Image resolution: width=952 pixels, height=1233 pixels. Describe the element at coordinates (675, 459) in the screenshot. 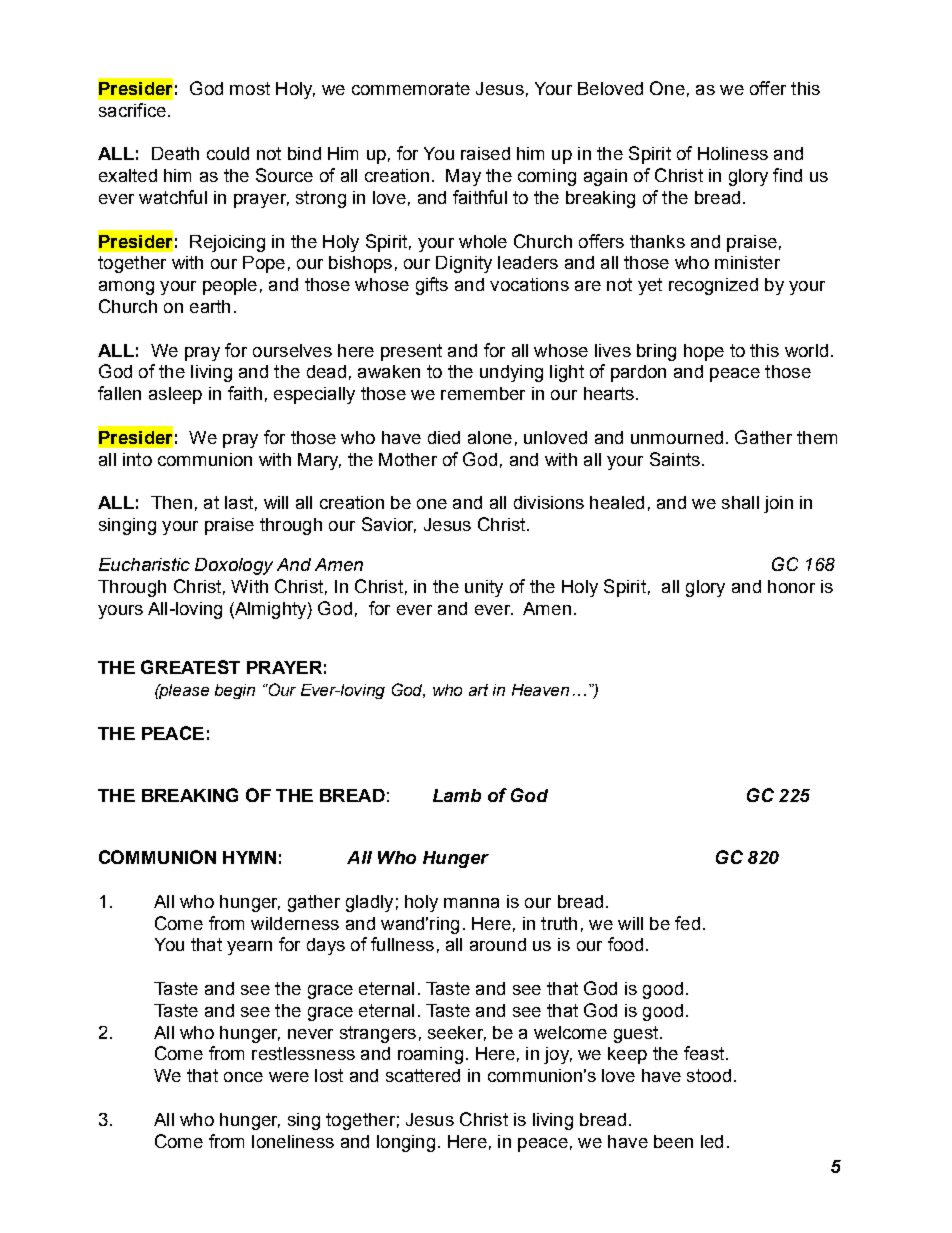

I see `Saints` at that location.
